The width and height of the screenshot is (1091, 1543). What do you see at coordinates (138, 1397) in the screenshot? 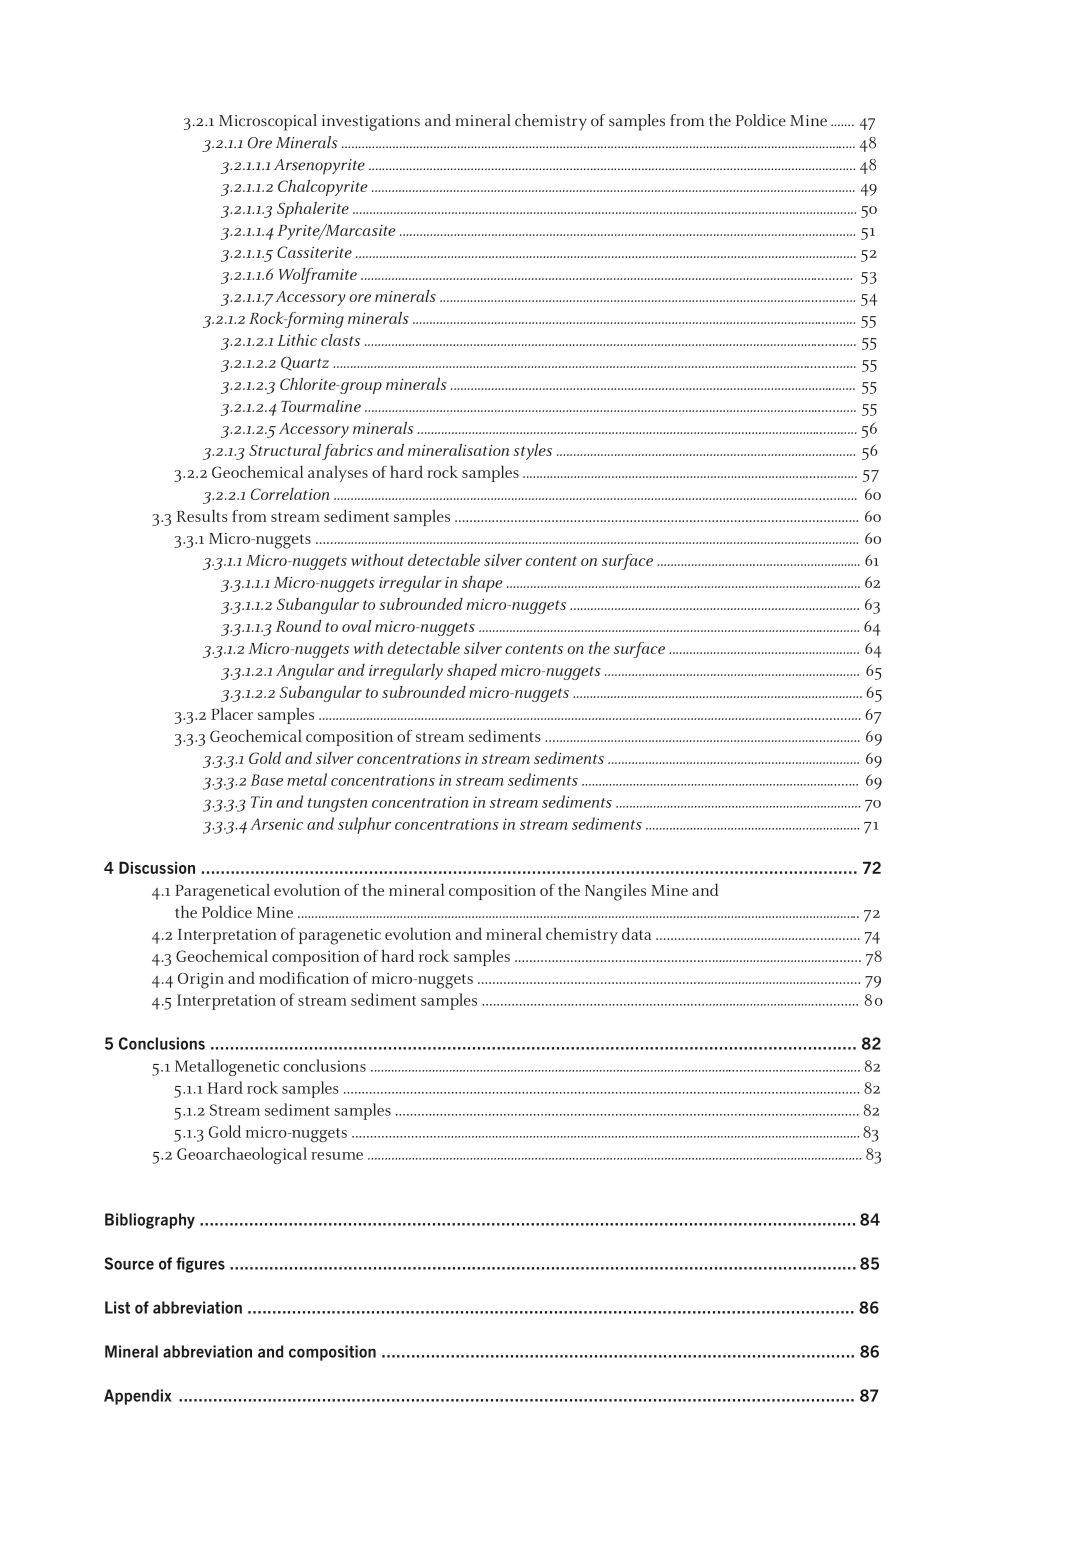
I see `Appendix` at bounding box center [138, 1397].
